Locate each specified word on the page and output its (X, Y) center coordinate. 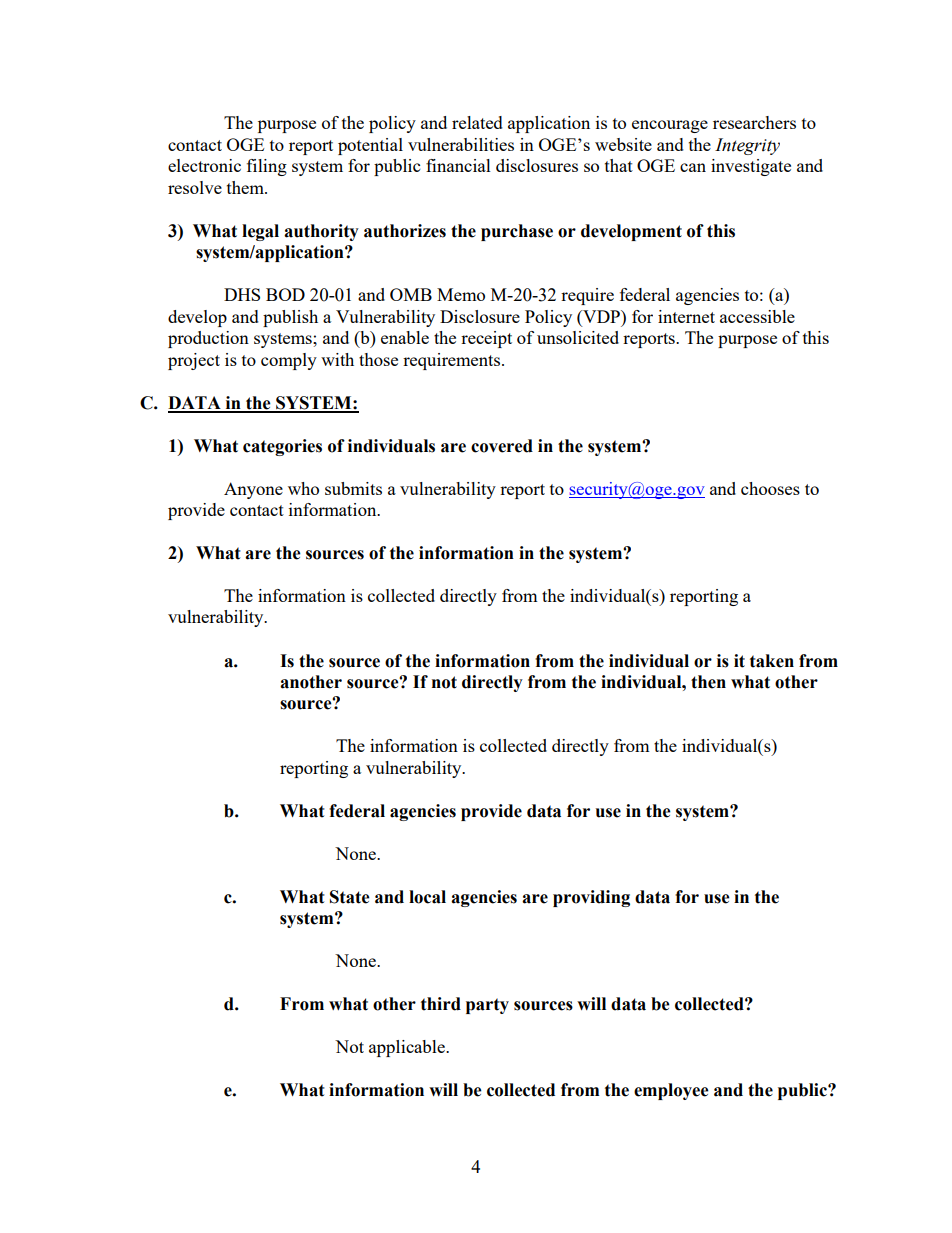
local (427, 897)
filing (267, 167)
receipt (486, 339)
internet (686, 316)
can (693, 167)
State (350, 897)
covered (502, 446)
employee (671, 1091)
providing (591, 898)
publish (290, 318)
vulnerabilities (461, 144)
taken (772, 661)
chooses (770, 488)
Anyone (253, 490)
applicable (408, 1048)
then (708, 682)
